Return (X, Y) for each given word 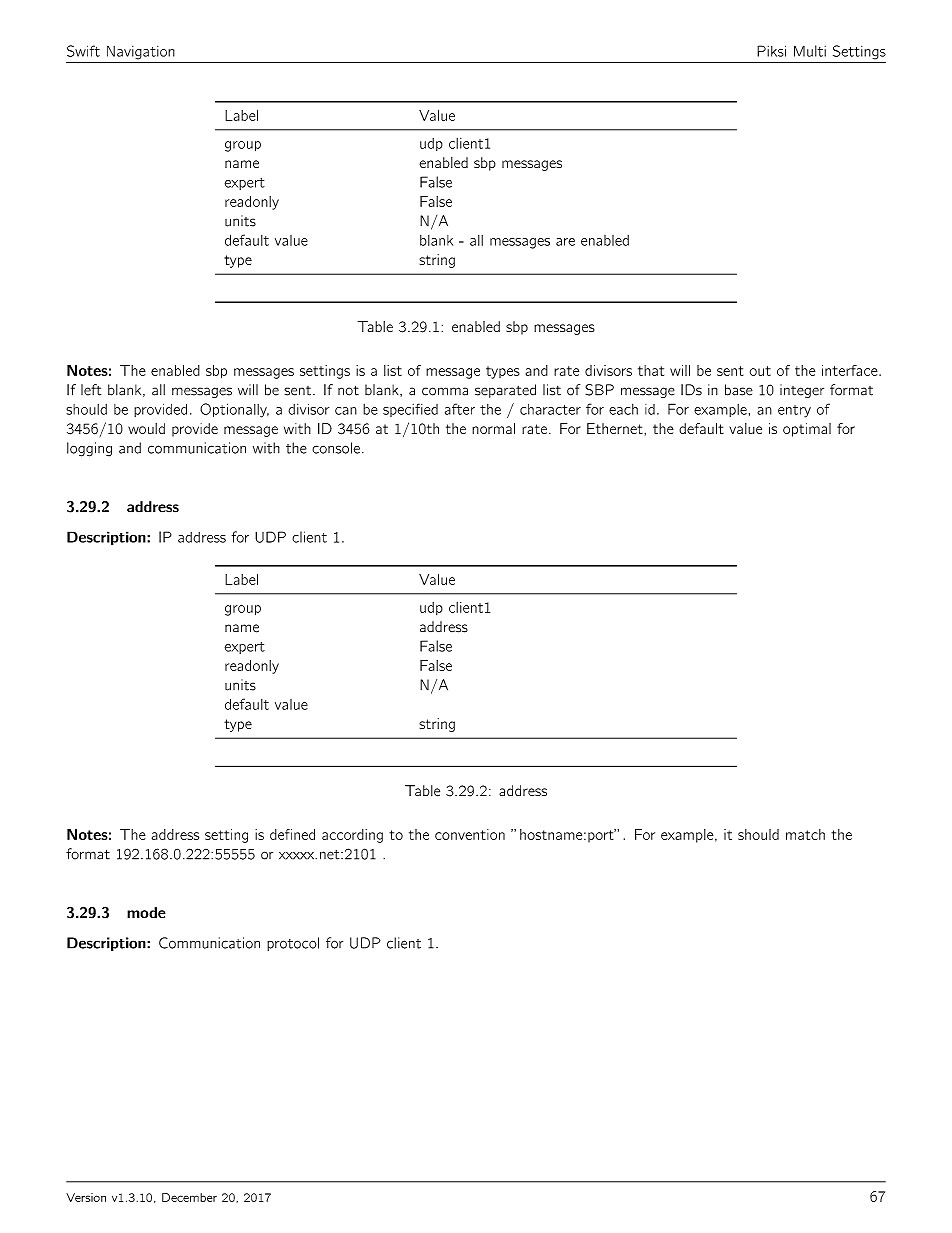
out (760, 371)
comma (445, 391)
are (565, 242)
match (805, 834)
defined (292, 834)
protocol (293, 944)
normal (493, 428)
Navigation (141, 52)
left (91, 390)
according (352, 836)
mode (146, 912)
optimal (807, 430)
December (189, 1197)
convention (470, 834)
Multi (810, 51)
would (146, 428)
